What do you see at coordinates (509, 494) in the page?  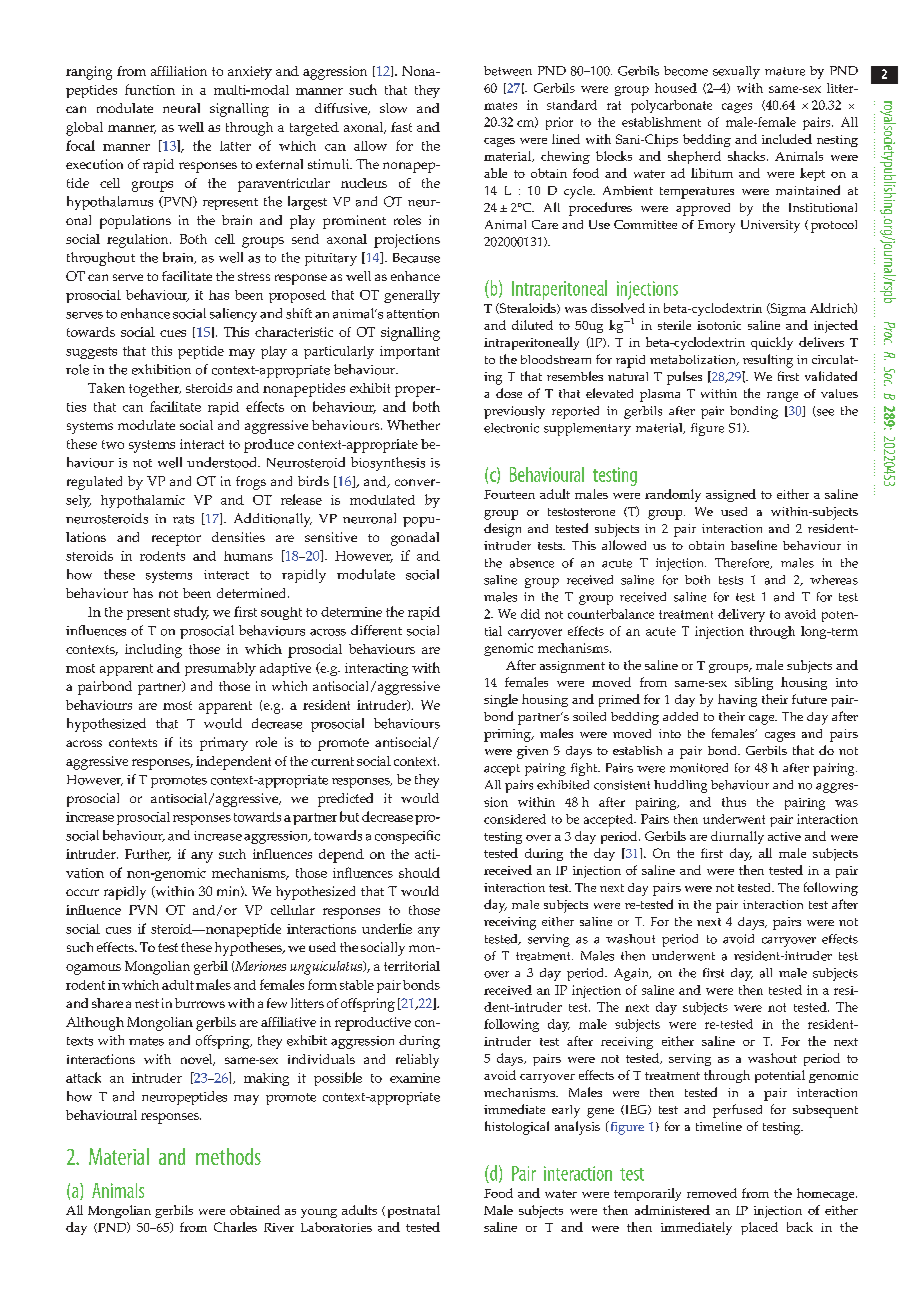 I see `Fourteen` at bounding box center [509, 494].
